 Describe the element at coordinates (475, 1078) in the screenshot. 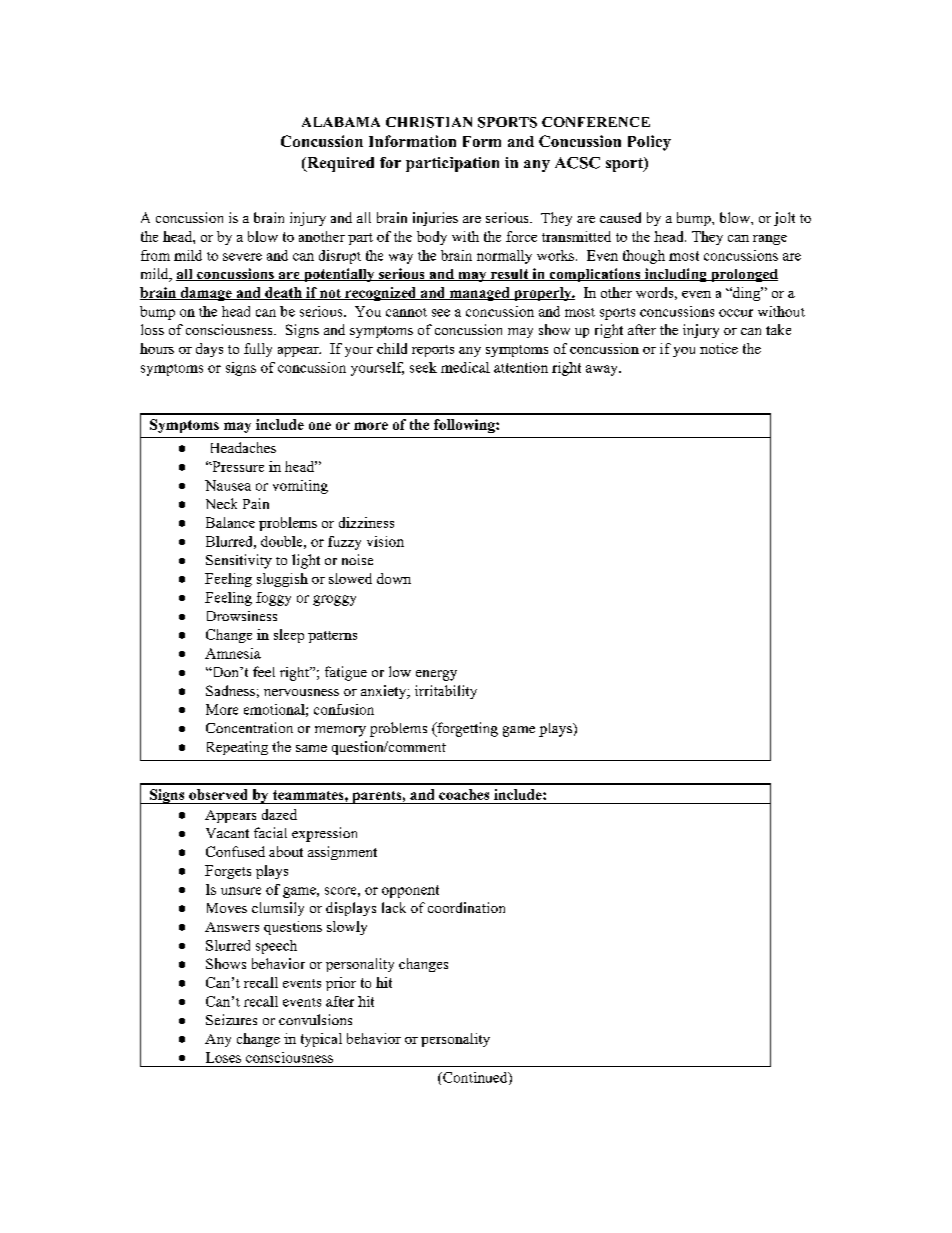

I see `Continued` at that location.
